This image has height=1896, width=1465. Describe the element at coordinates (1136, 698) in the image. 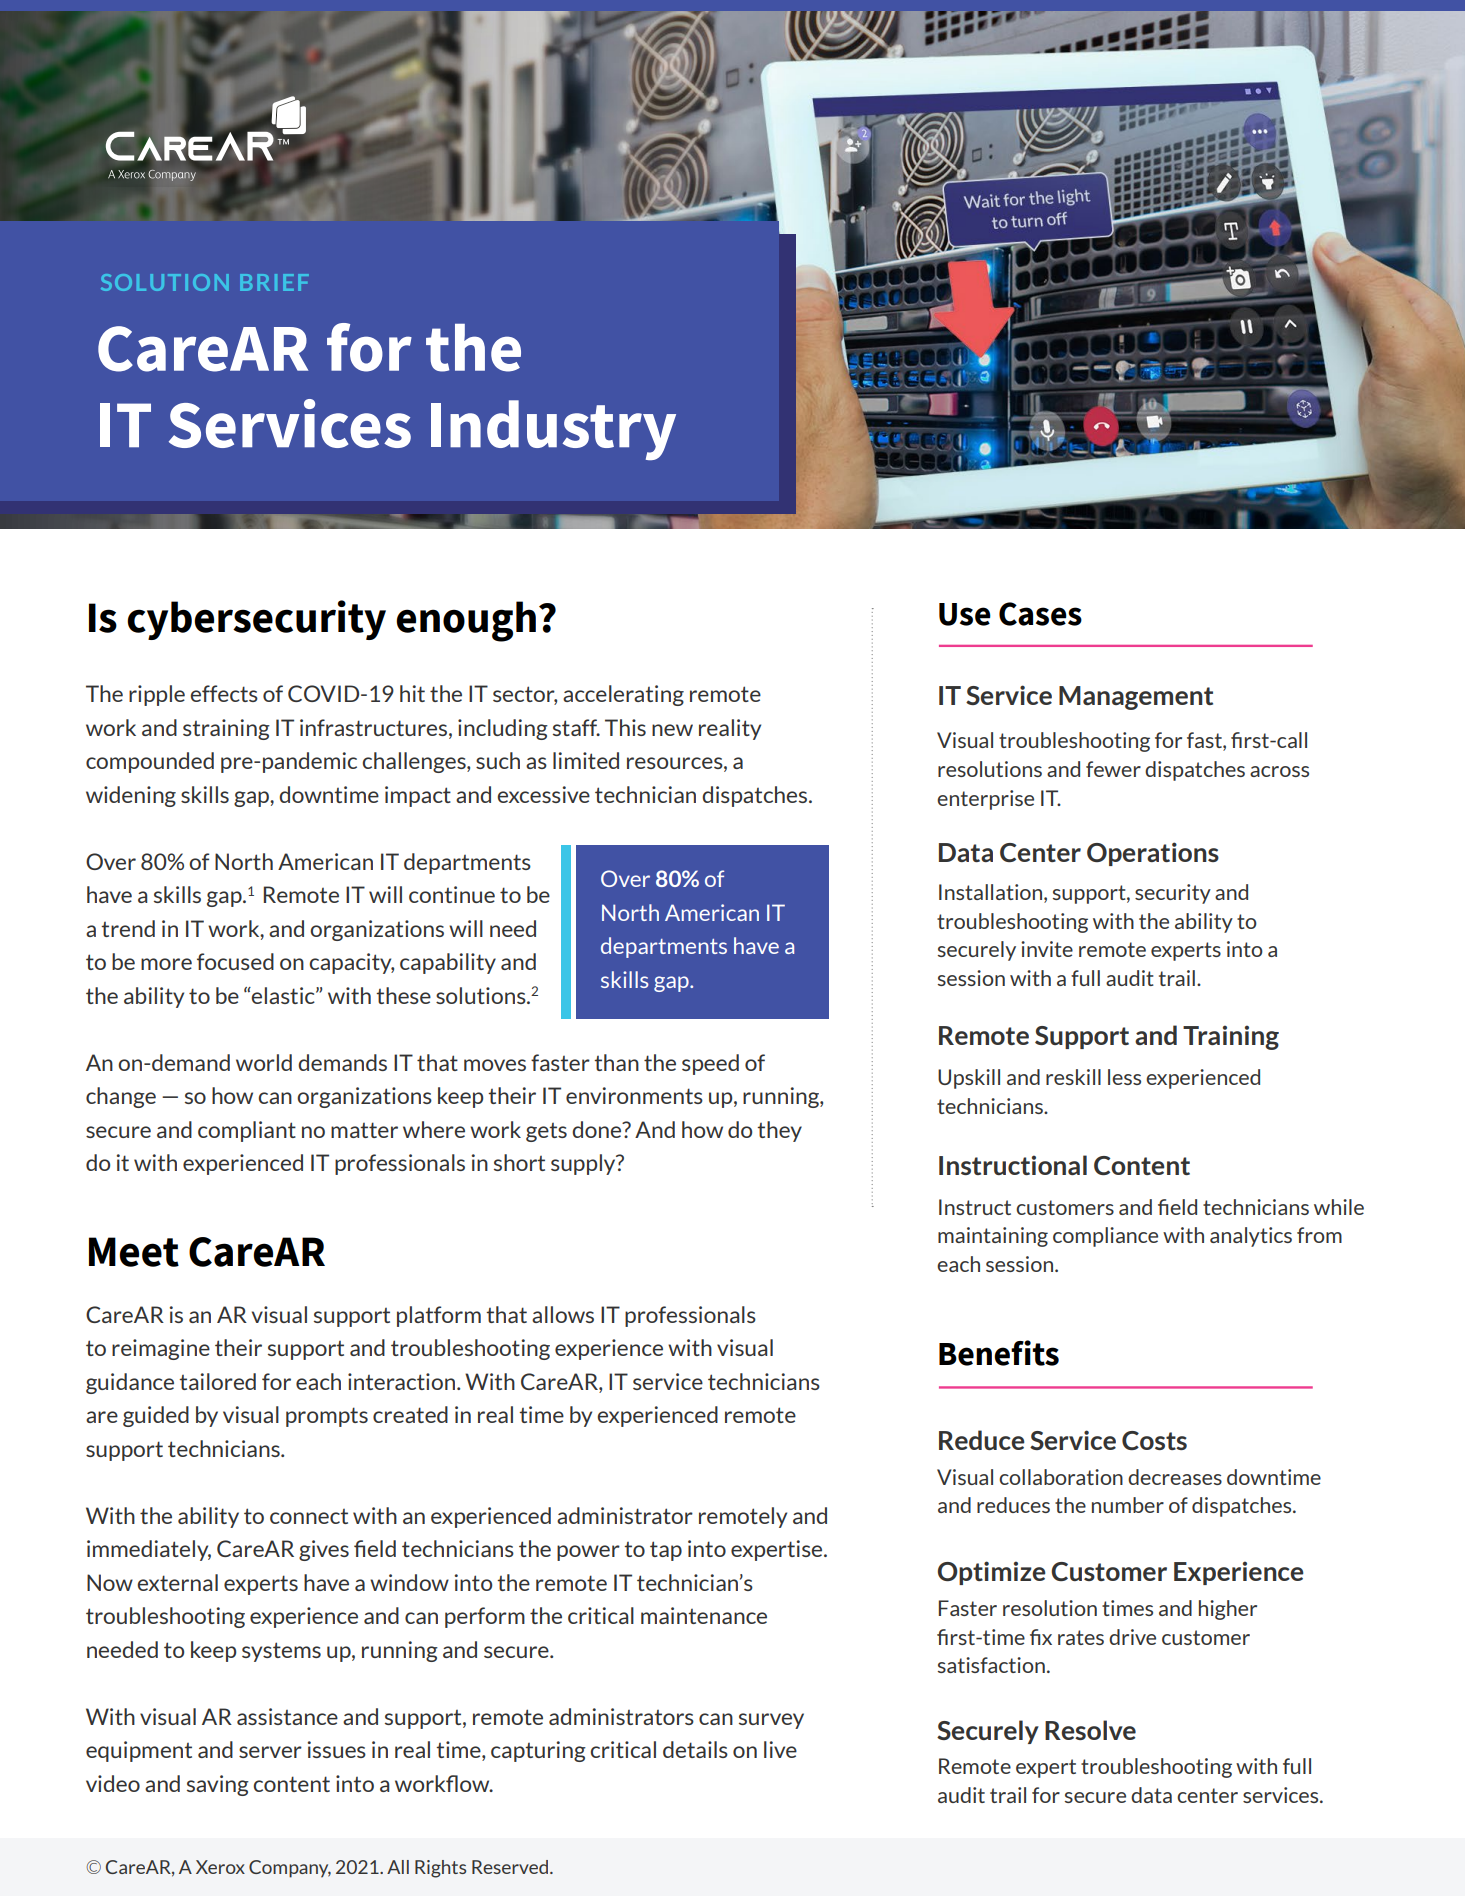

I see `Management` at that location.
